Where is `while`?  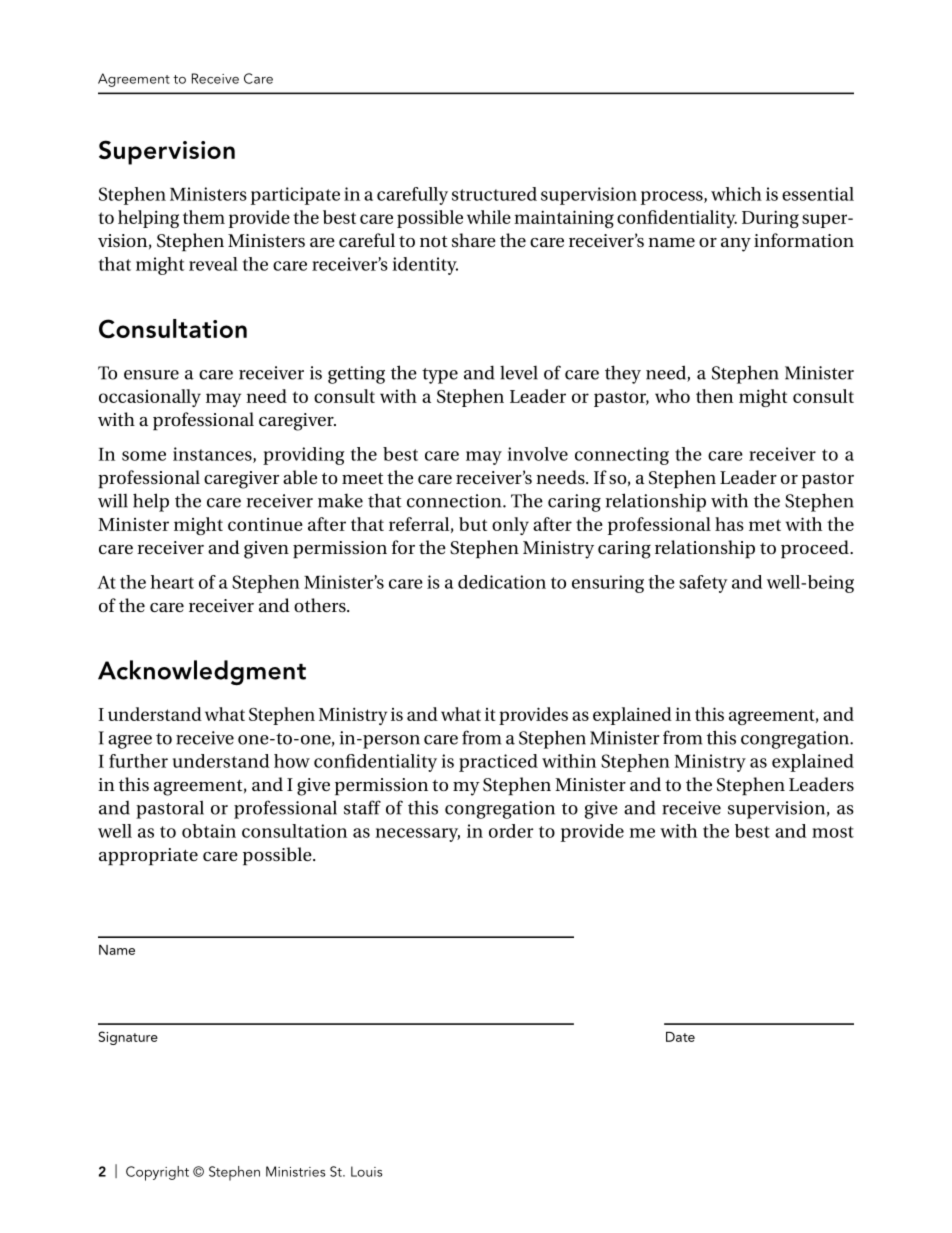 while is located at coordinates (489, 217).
